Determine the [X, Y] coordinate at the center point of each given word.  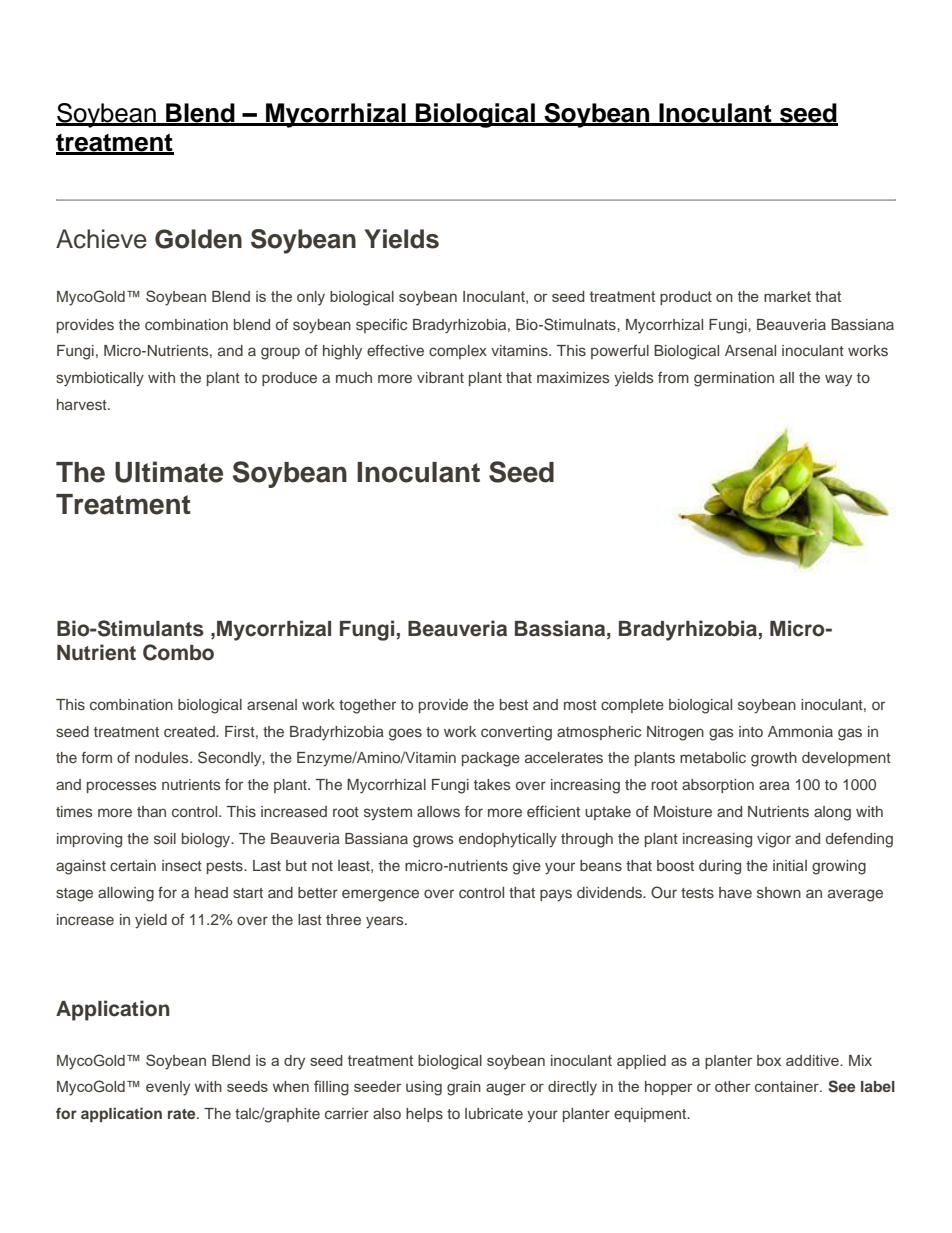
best [514, 704]
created [190, 731]
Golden [198, 239]
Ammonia [800, 731]
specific [381, 326]
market [787, 296]
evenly [168, 1088]
